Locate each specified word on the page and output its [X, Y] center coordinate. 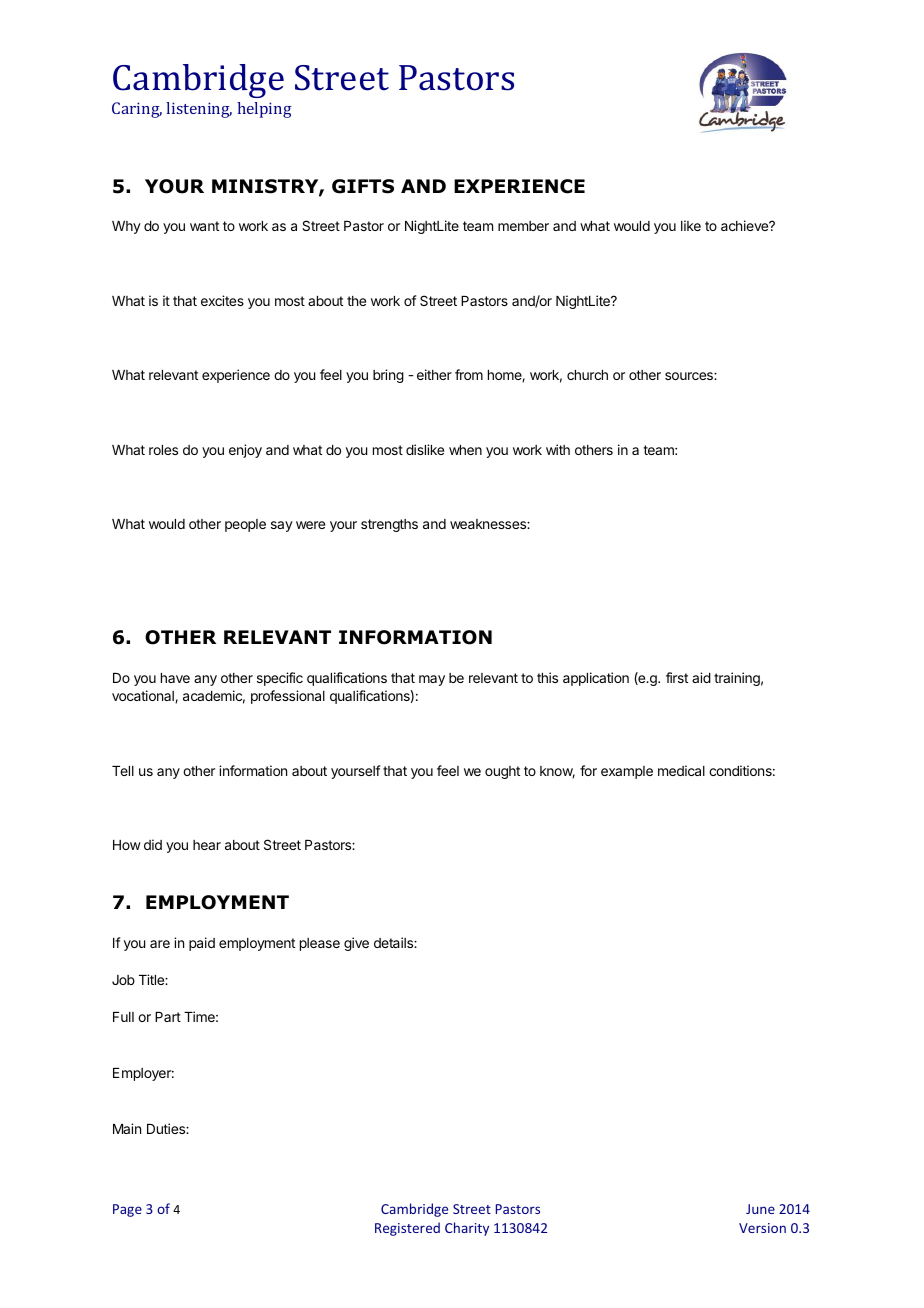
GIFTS [363, 186]
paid [202, 944]
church [587, 375]
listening [199, 110]
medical [681, 770]
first [677, 677]
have [175, 678]
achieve [746, 225]
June [760, 1209]
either [434, 374]
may [432, 680]
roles [163, 450]
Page [127, 1210]
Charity [467, 1229]
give [356, 944]
